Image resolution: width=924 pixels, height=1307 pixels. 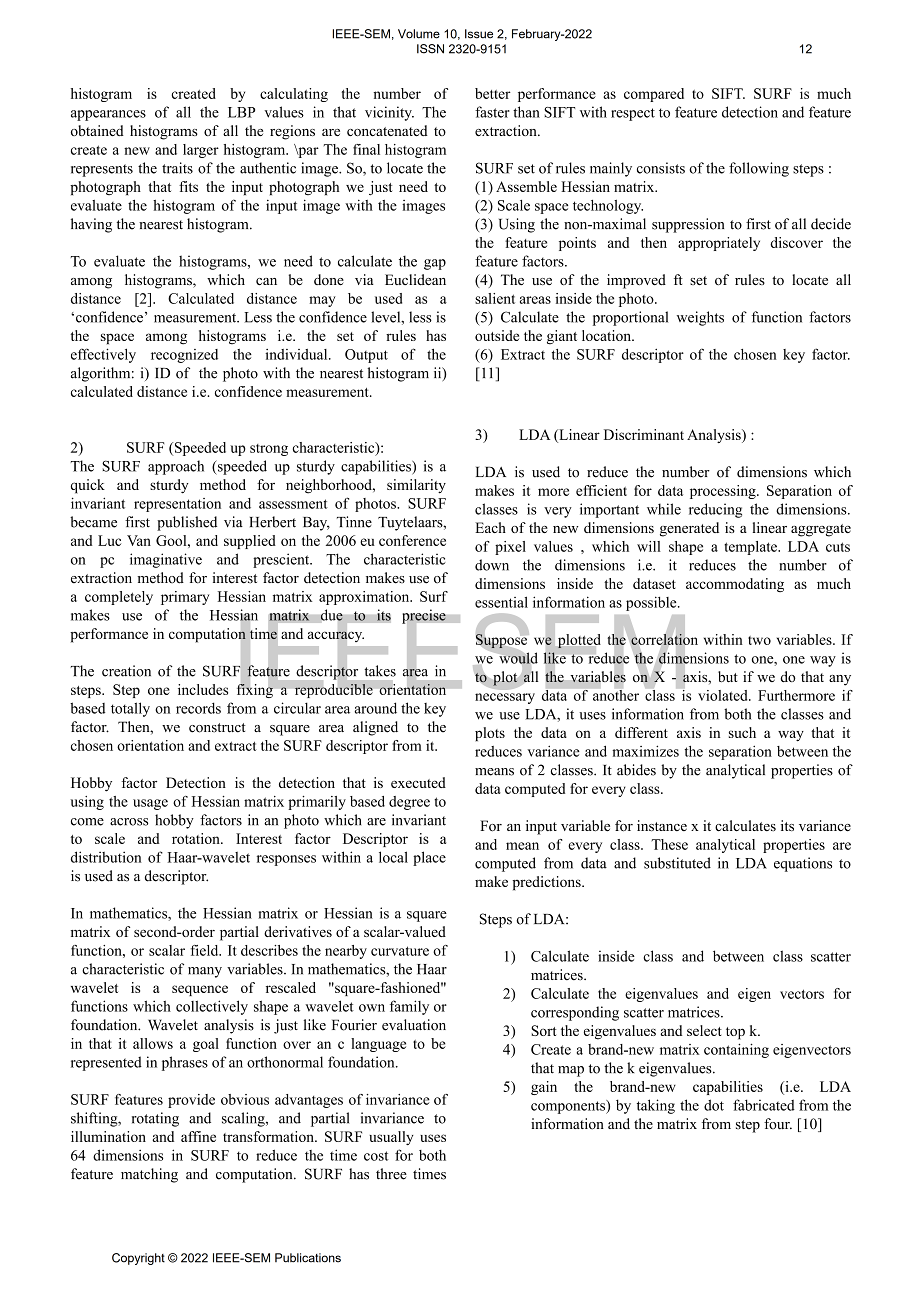 I want to click on three, so click(x=391, y=1174).
